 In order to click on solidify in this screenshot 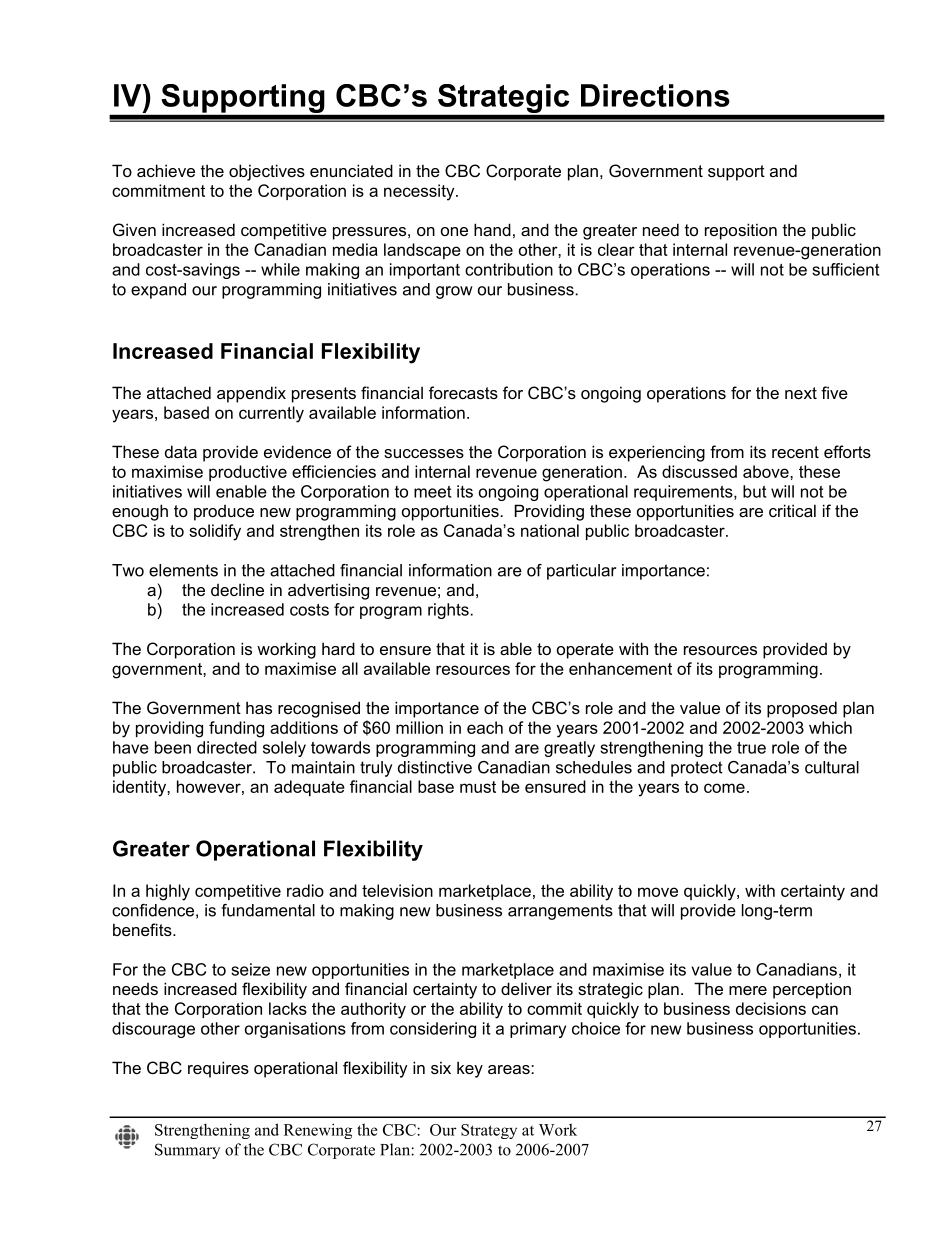, I will do `click(215, 532)`.
